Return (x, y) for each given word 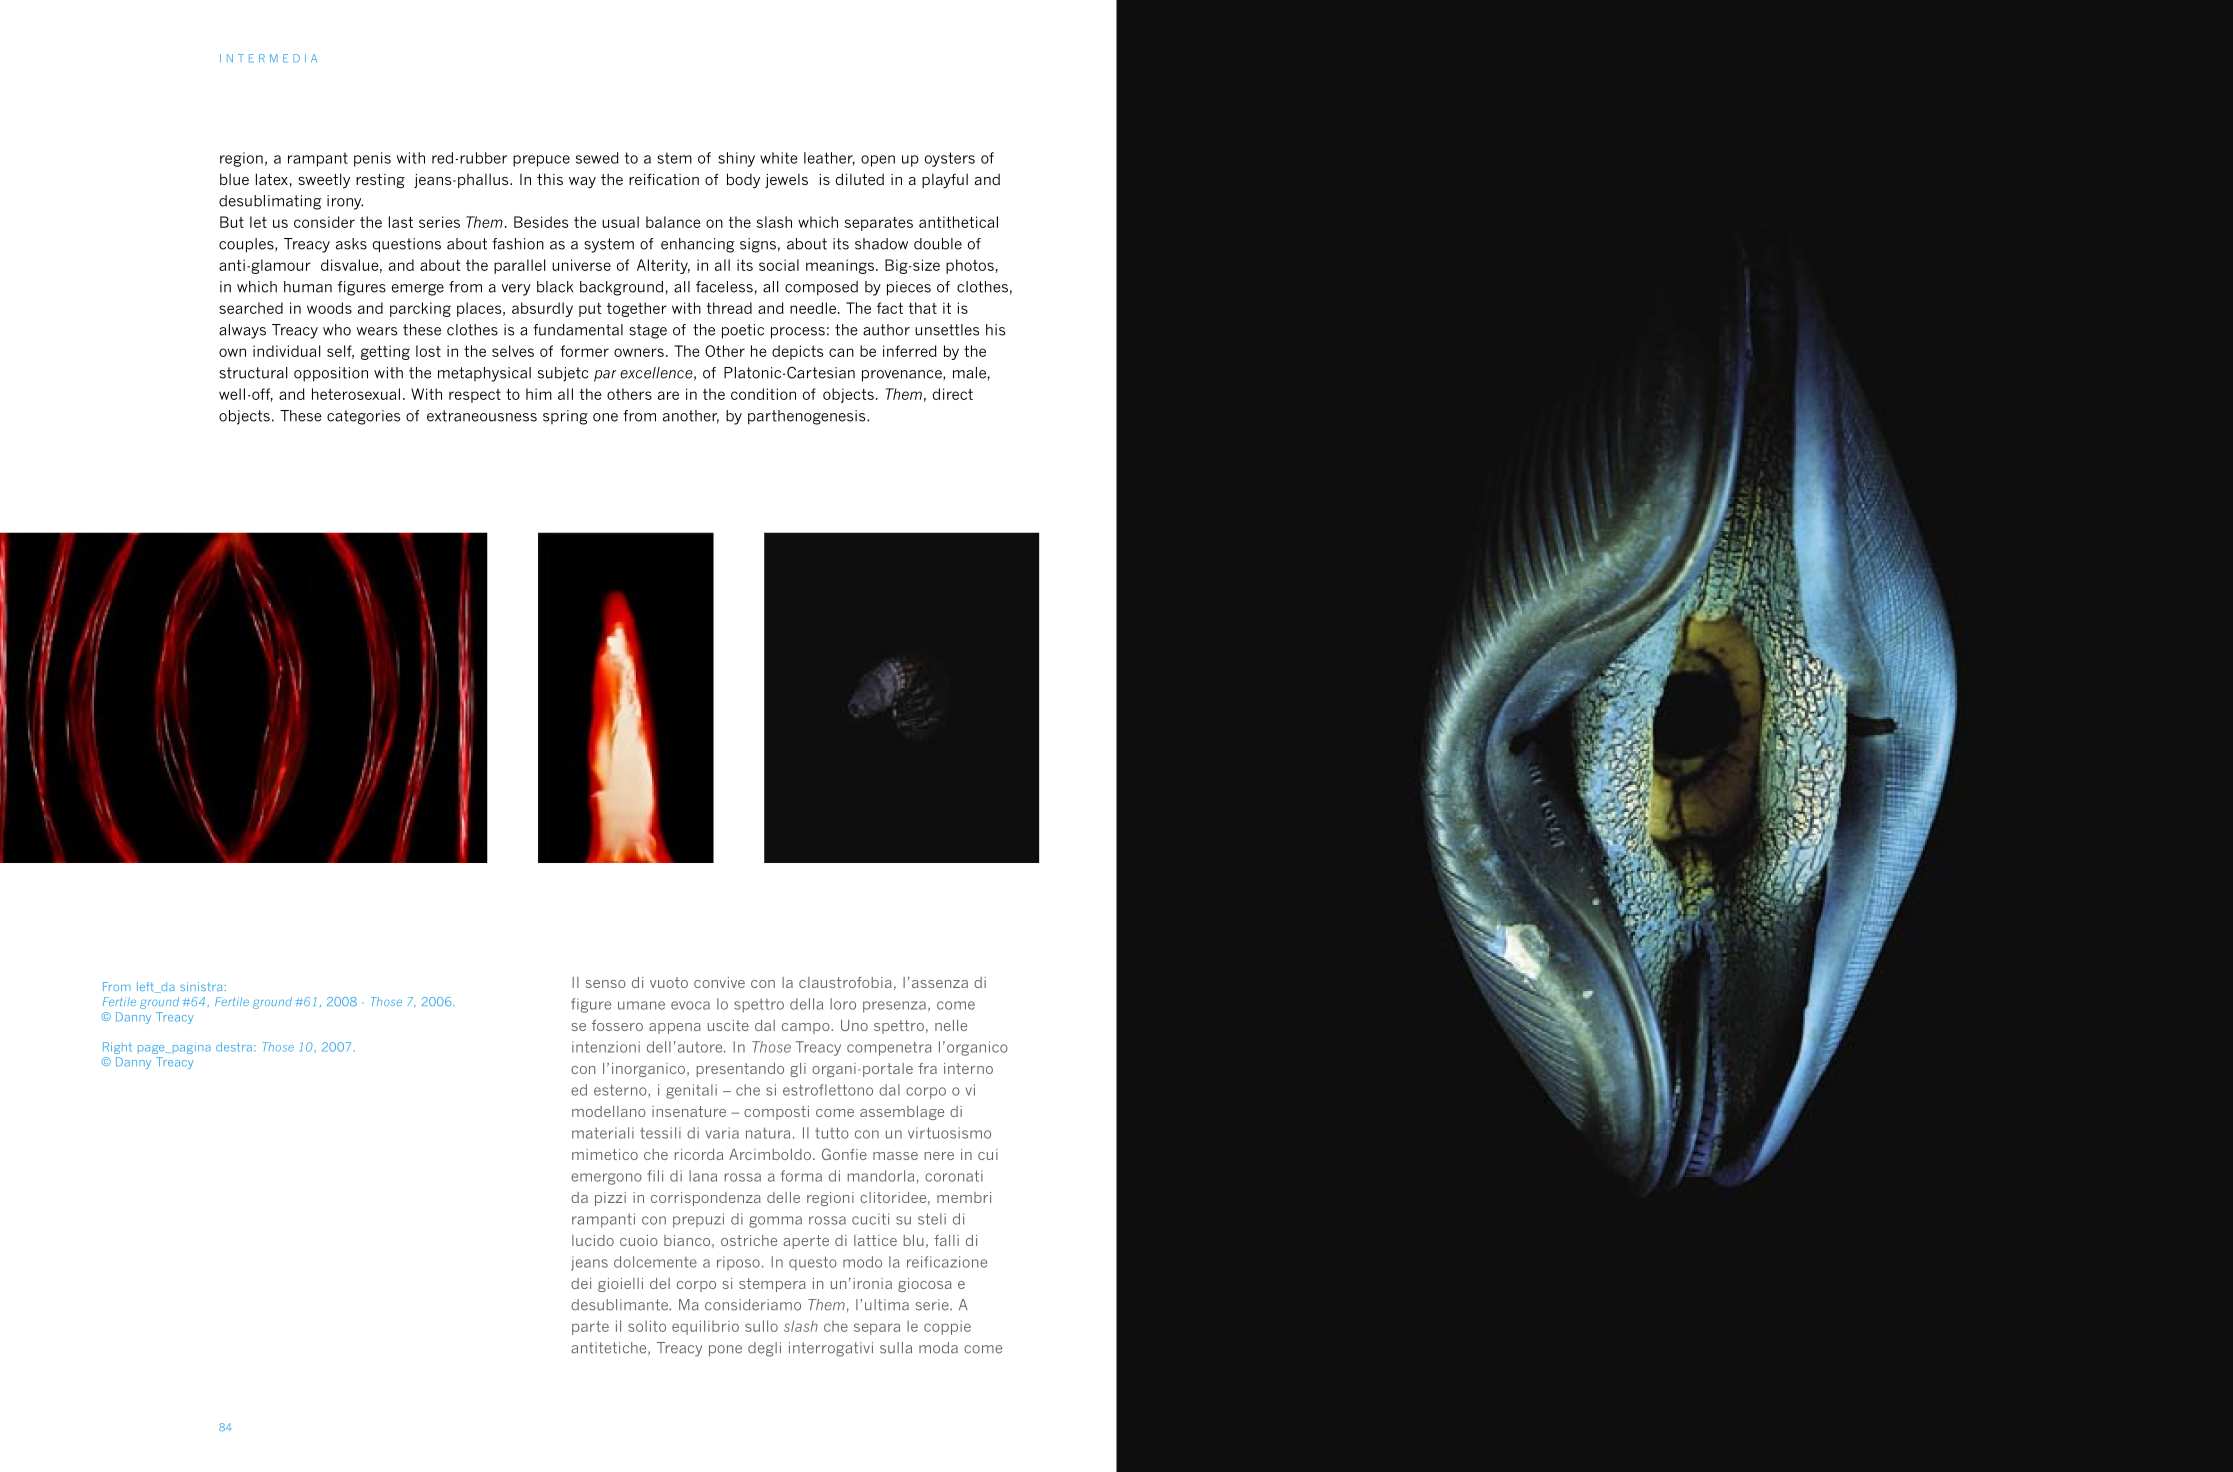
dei (581, 1283)
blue (234, 179)
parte (590, 1328)
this (550, 179)
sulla (896, 1348)
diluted (860, 179)
